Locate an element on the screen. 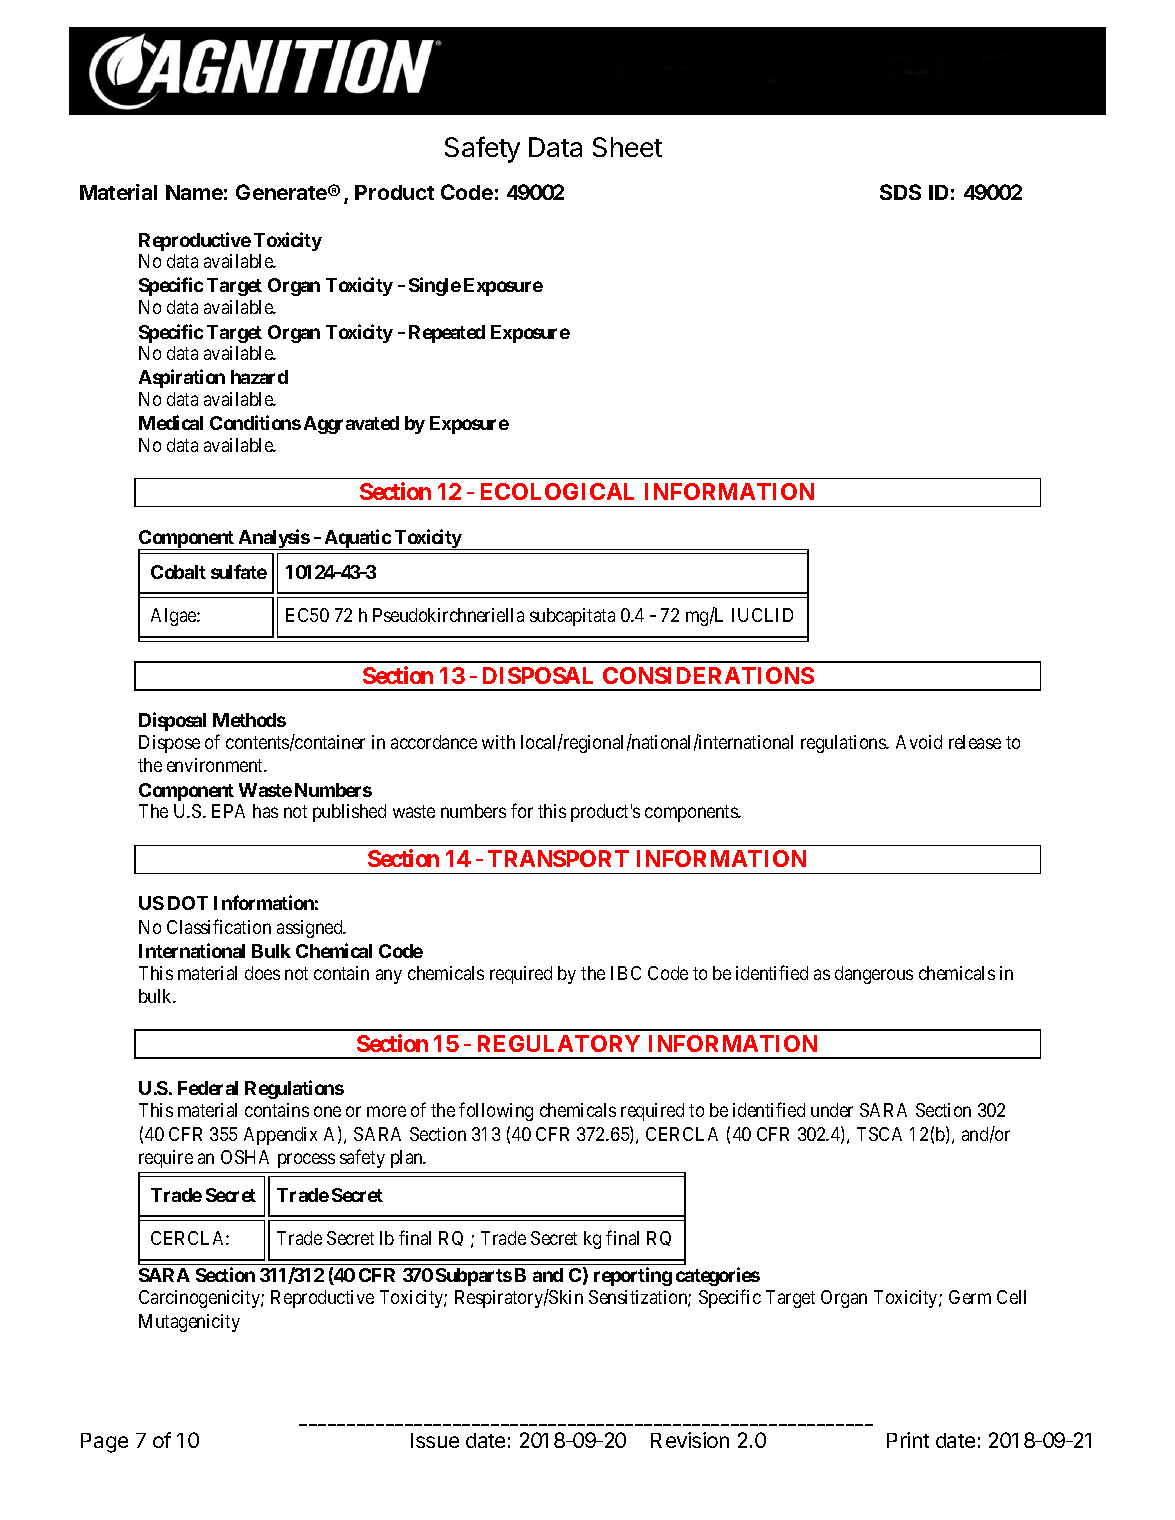  REGULATORY is located at coordinates (559, 1043).
